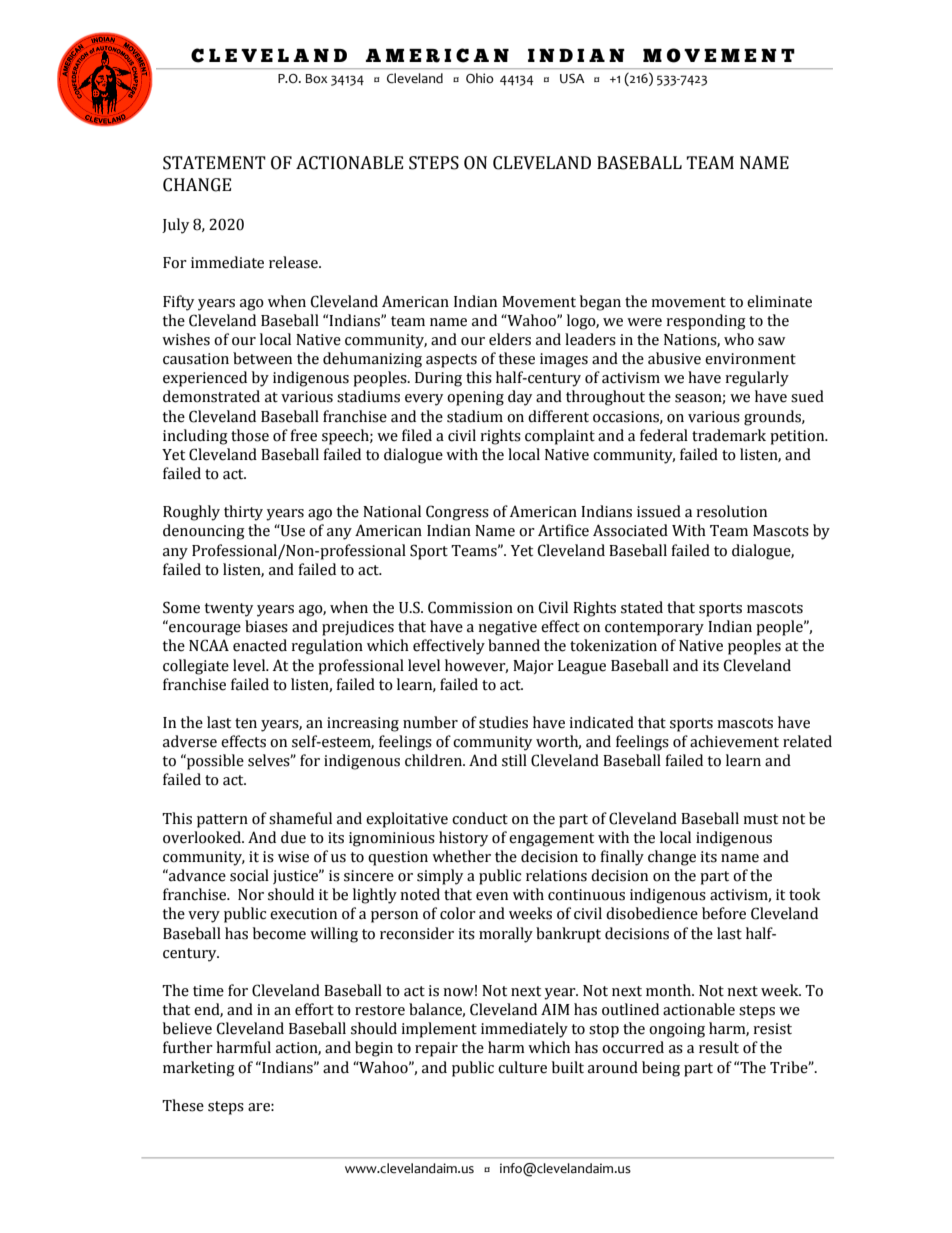 This image has width=952, height=1233. What do you see at coordinates (317, 79) in the image?
I see `Box` at bounding box center [317, 79].
